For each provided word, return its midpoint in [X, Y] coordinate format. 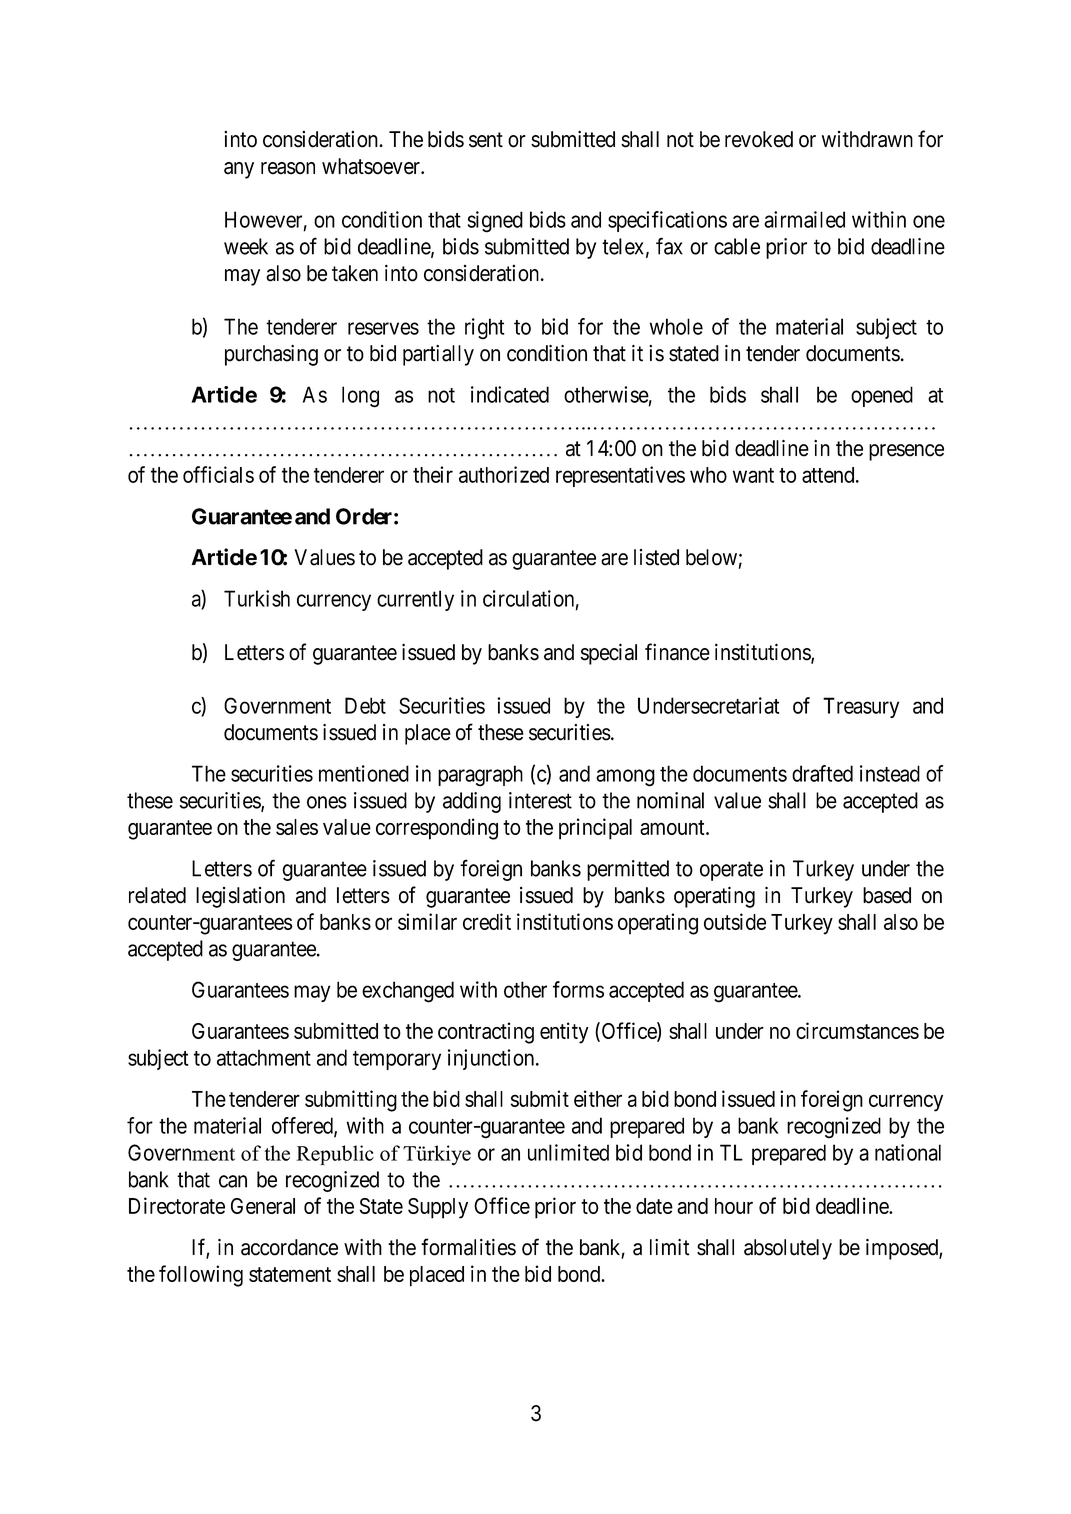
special [609, 654]
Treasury [861, 707]
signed [495, 222]
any [239, 170]
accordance [289, 1247]
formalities [468, 1247]
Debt [365, 705]
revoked [759, 139]
